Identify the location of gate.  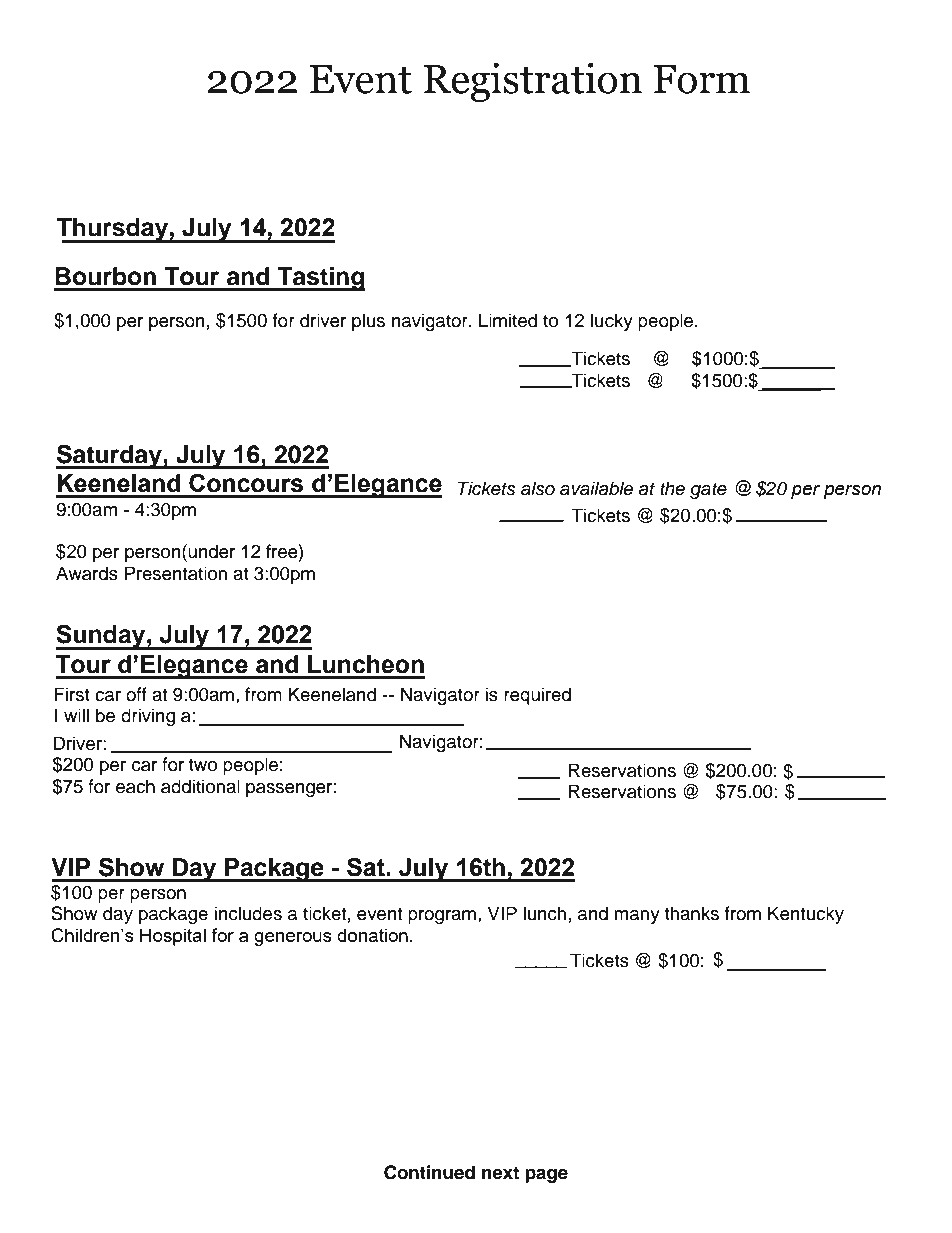
(708, 491).
